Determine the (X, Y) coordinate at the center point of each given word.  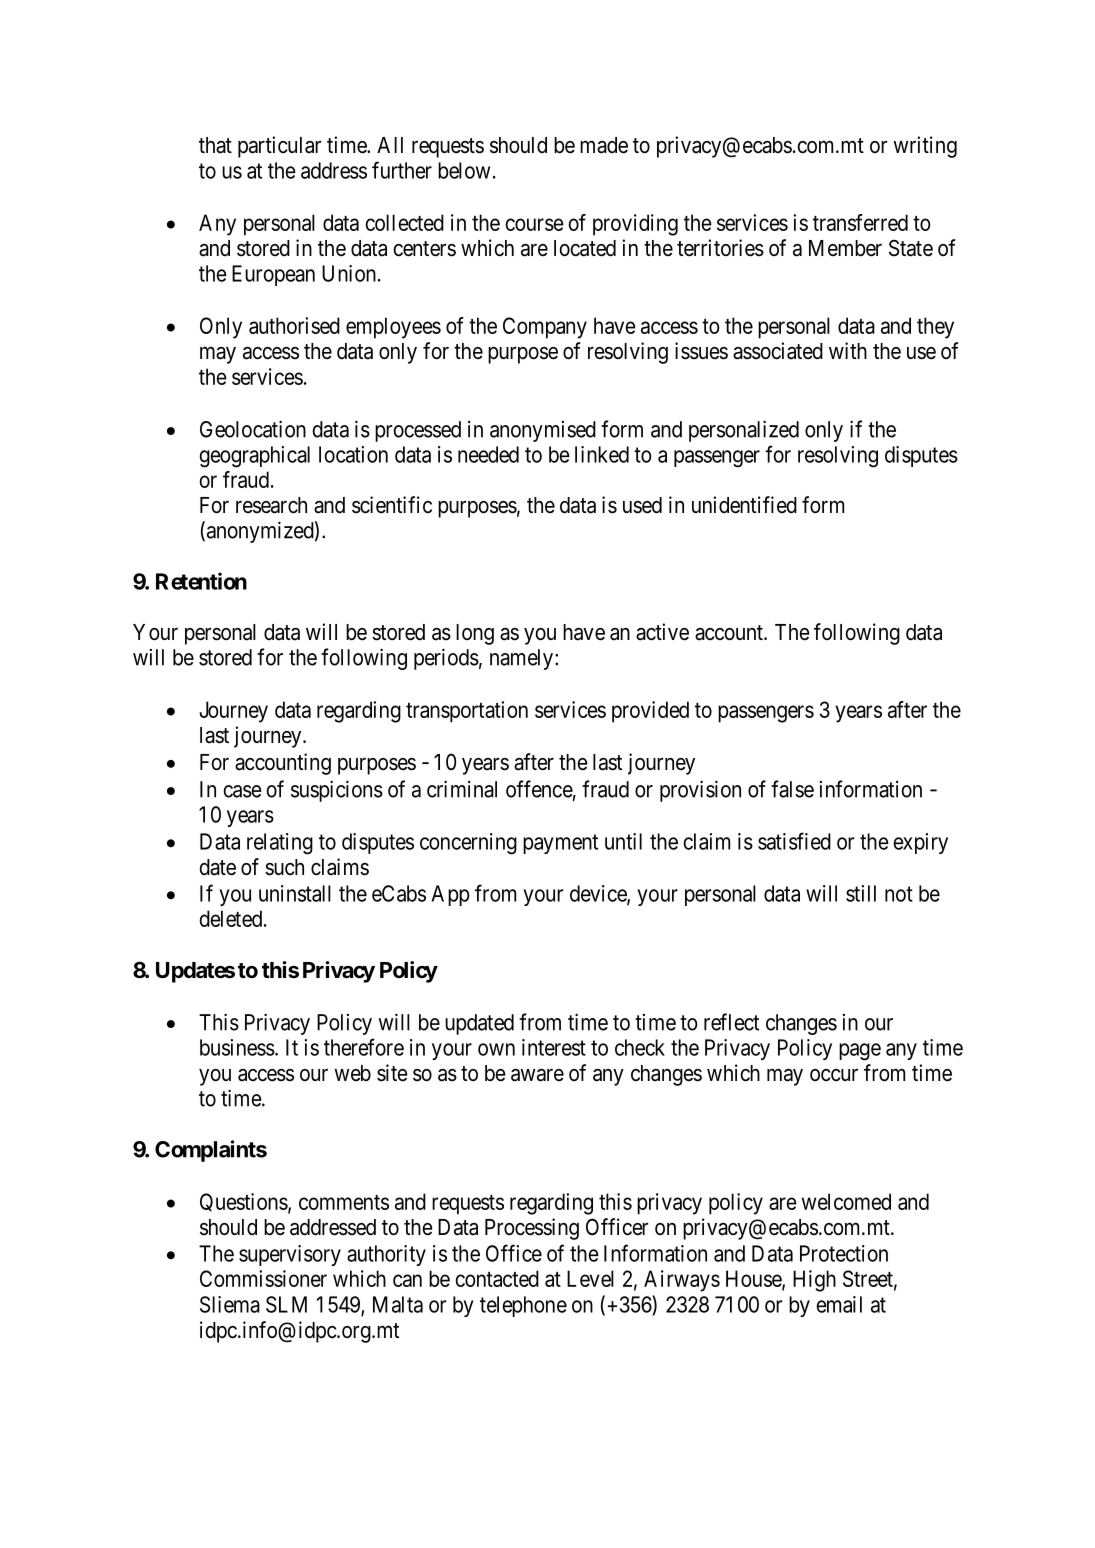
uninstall (295, 893)
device (599, 894)
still (861, 893)
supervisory (290, 1255)
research (271, 505)
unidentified (744, 505)
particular (279, 147)
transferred (860, 222)
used (642, 505)
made (604, 145)
